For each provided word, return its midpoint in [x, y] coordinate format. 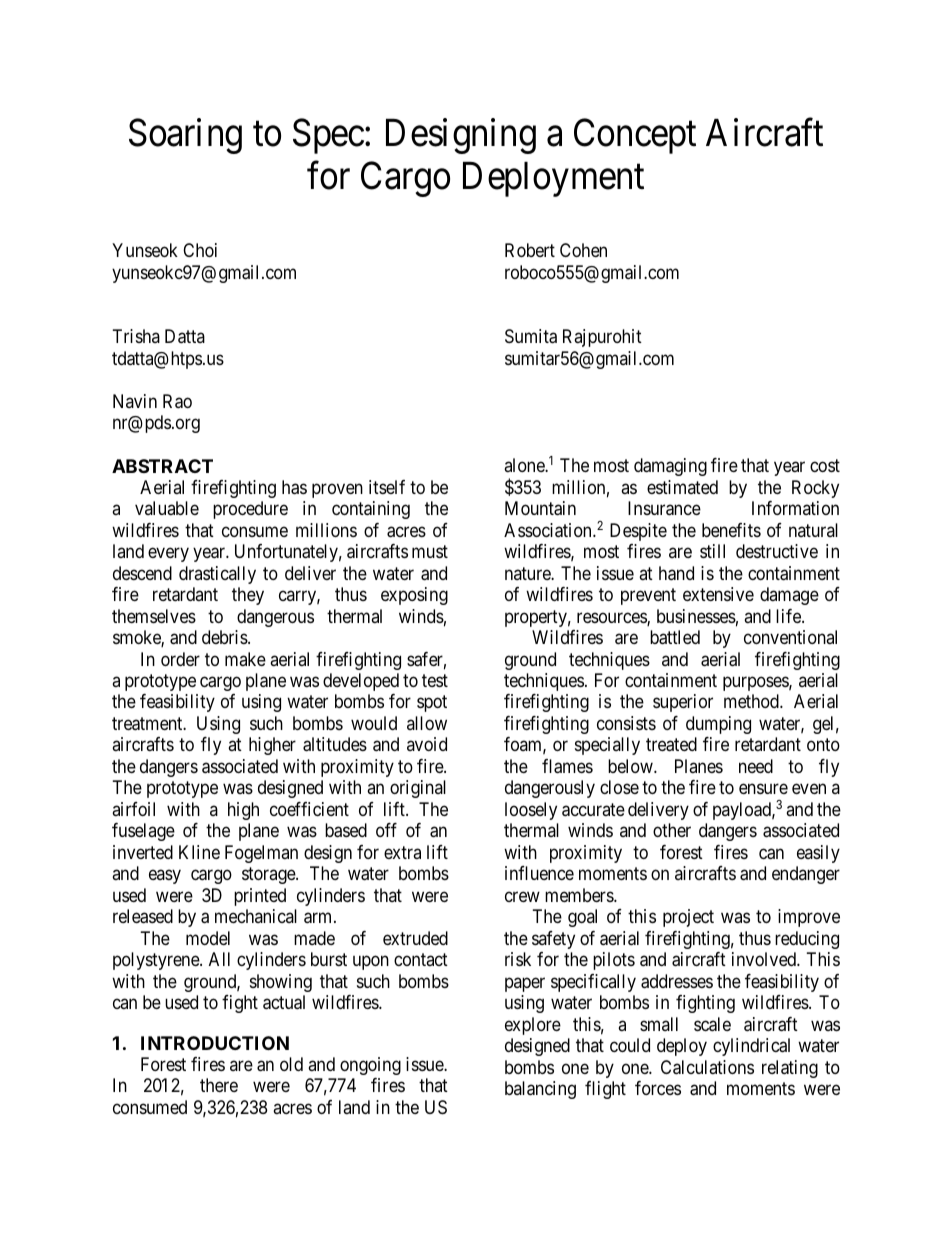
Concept [635, 136]
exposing [414, 596]
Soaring [185, 136]
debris [225, 637]
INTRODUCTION [215, 1043]
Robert [530, 250]
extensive [718, 594]
